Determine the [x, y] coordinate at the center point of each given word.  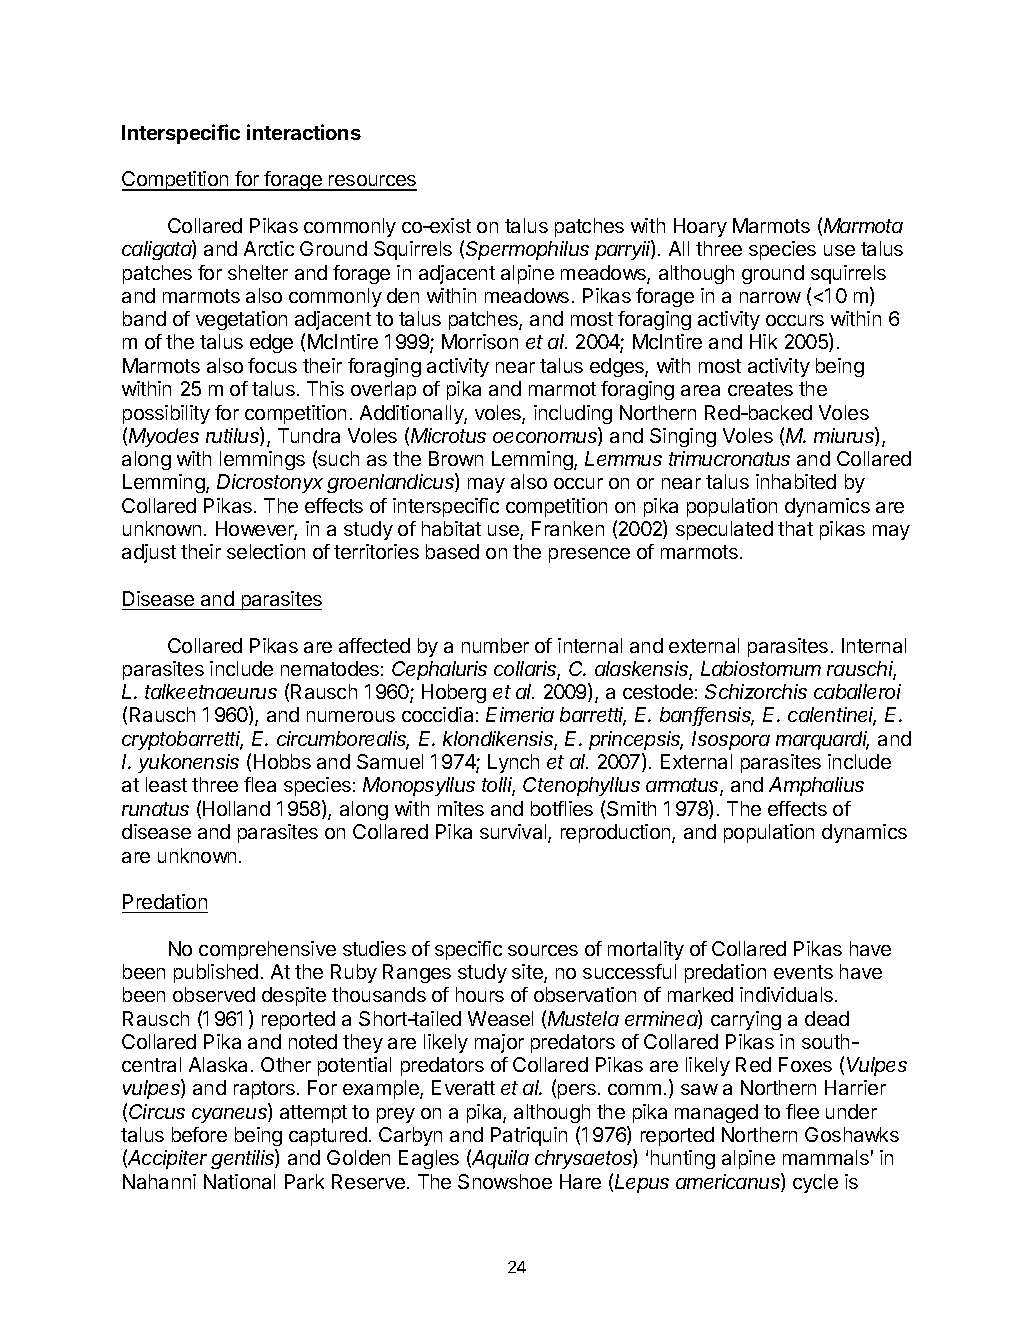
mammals [826, 1157]
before [199, 1134]
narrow [770, 297]
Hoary [700, 227]
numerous [351, 716]
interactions [304, 132]
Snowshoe [505, 1181]
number [495, 645]
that [795, 528]
